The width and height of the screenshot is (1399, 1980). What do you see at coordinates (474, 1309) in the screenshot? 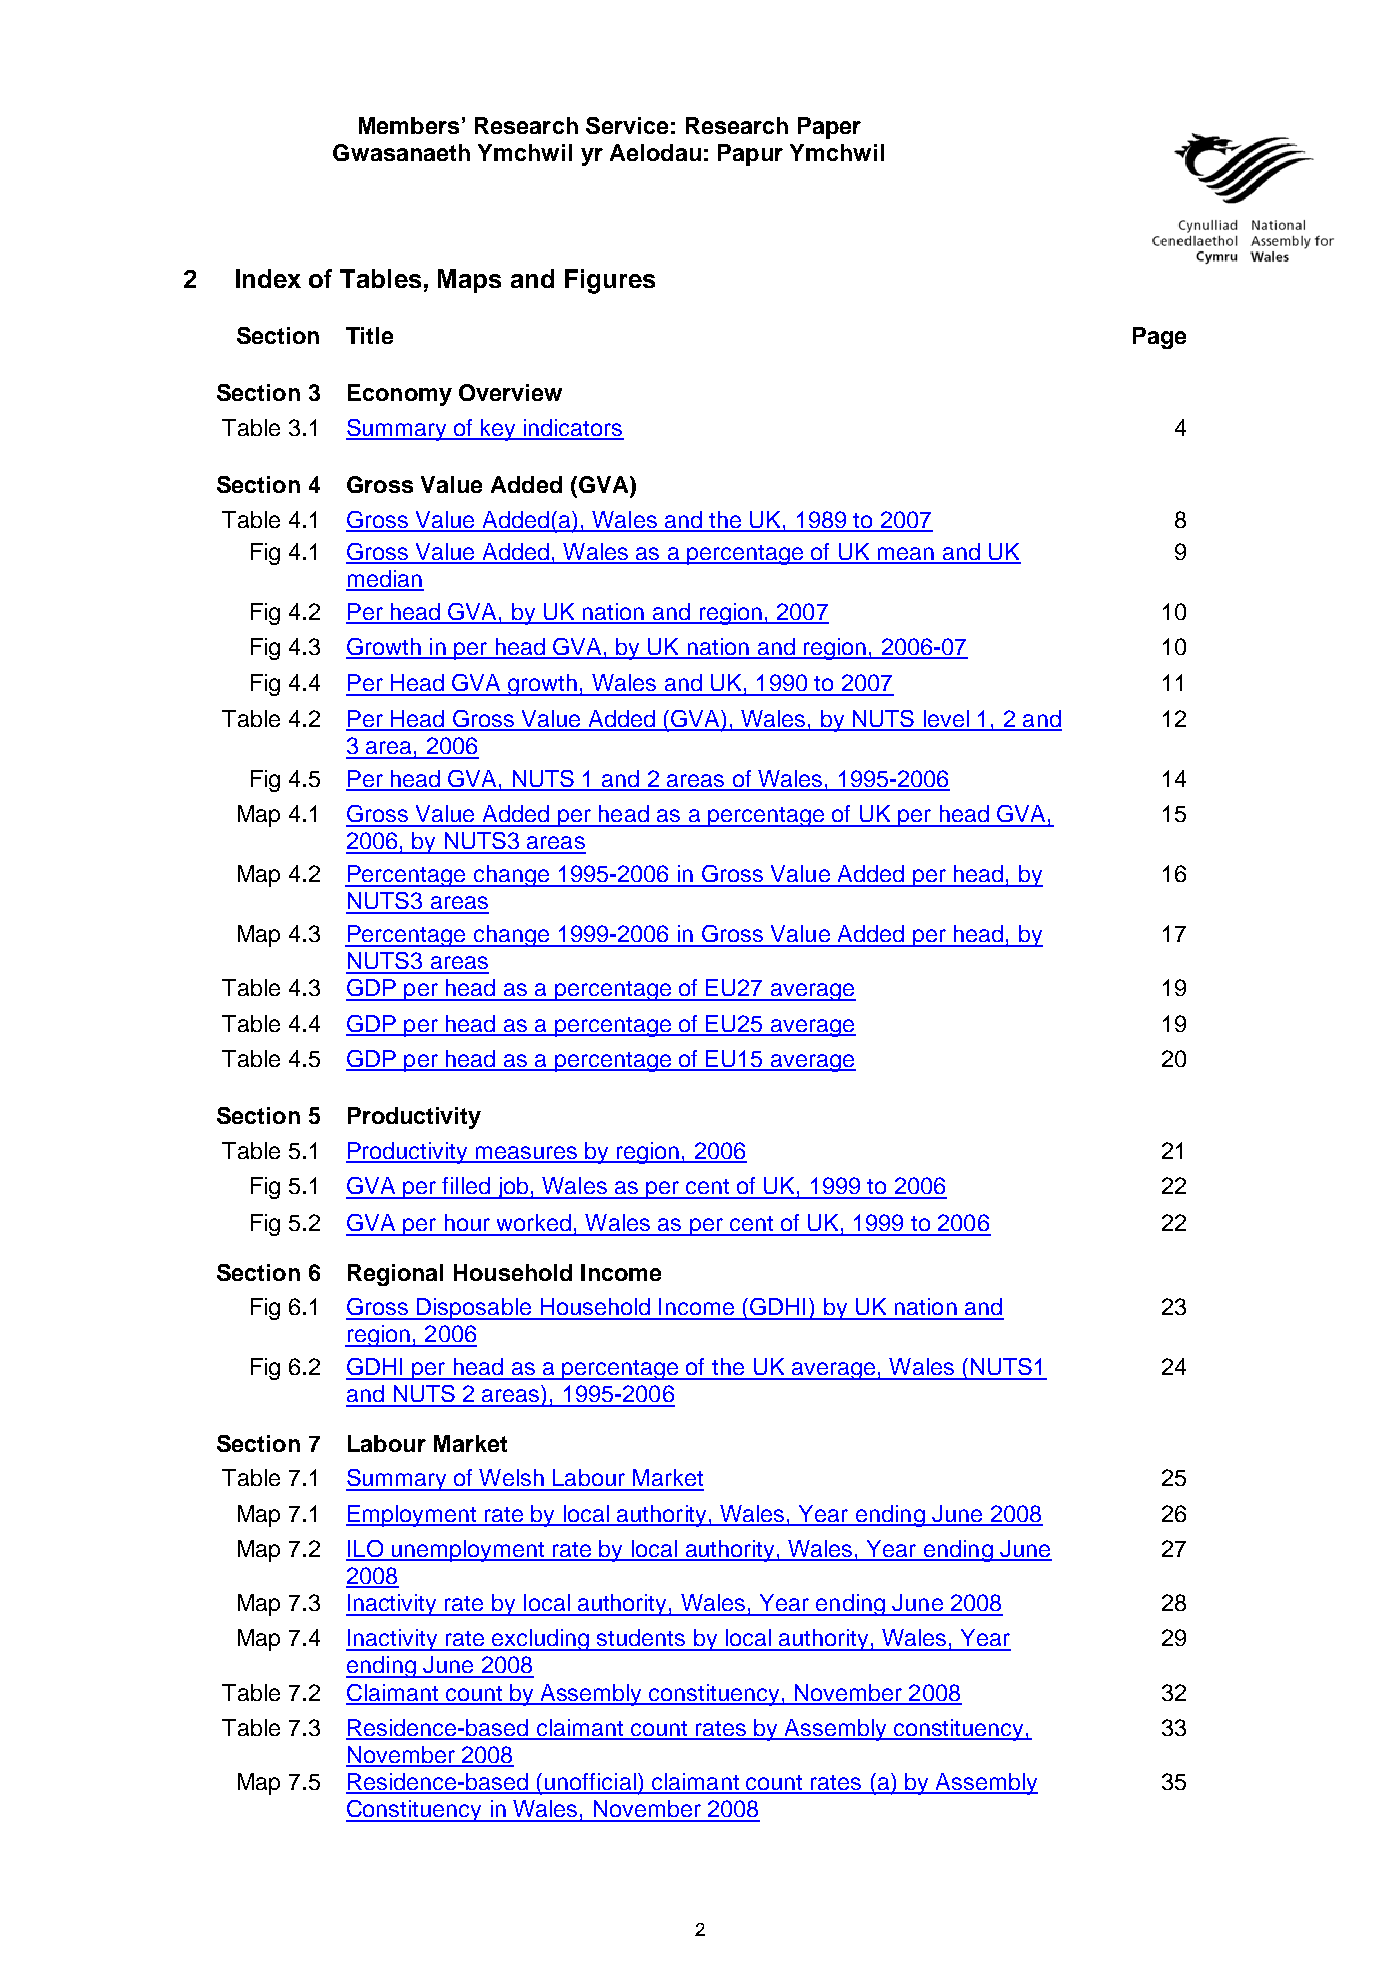
I see `Disposable` at bounding box center [474, 1309].
